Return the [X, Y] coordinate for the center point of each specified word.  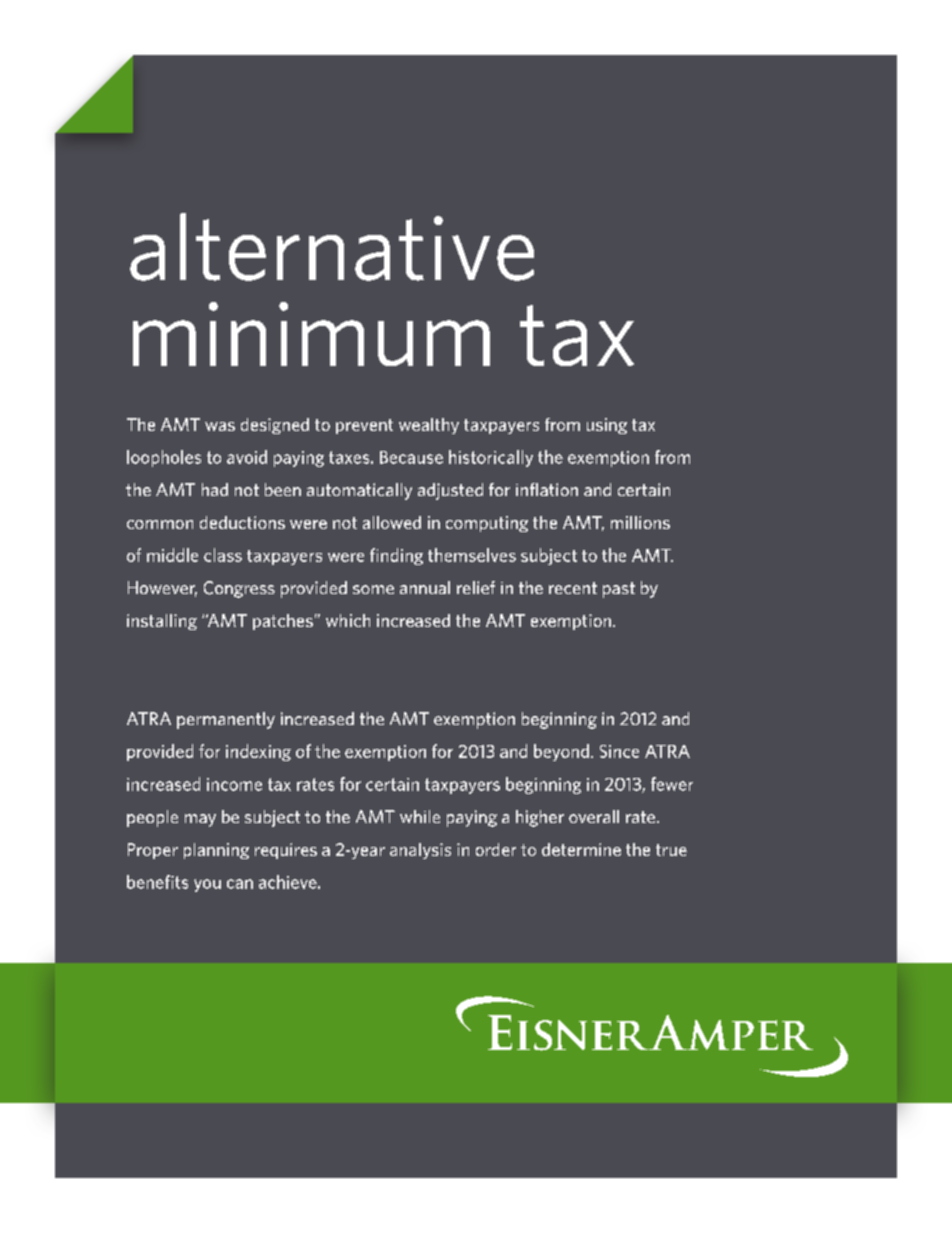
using [607, 426]
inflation [547, 489]
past [619, 590]
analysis [420, 851]
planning [216, 851]
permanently [226, 720]
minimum [311, 334]
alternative [332, 247]
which [348, 620]
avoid [247, 457]
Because [411, 457]
